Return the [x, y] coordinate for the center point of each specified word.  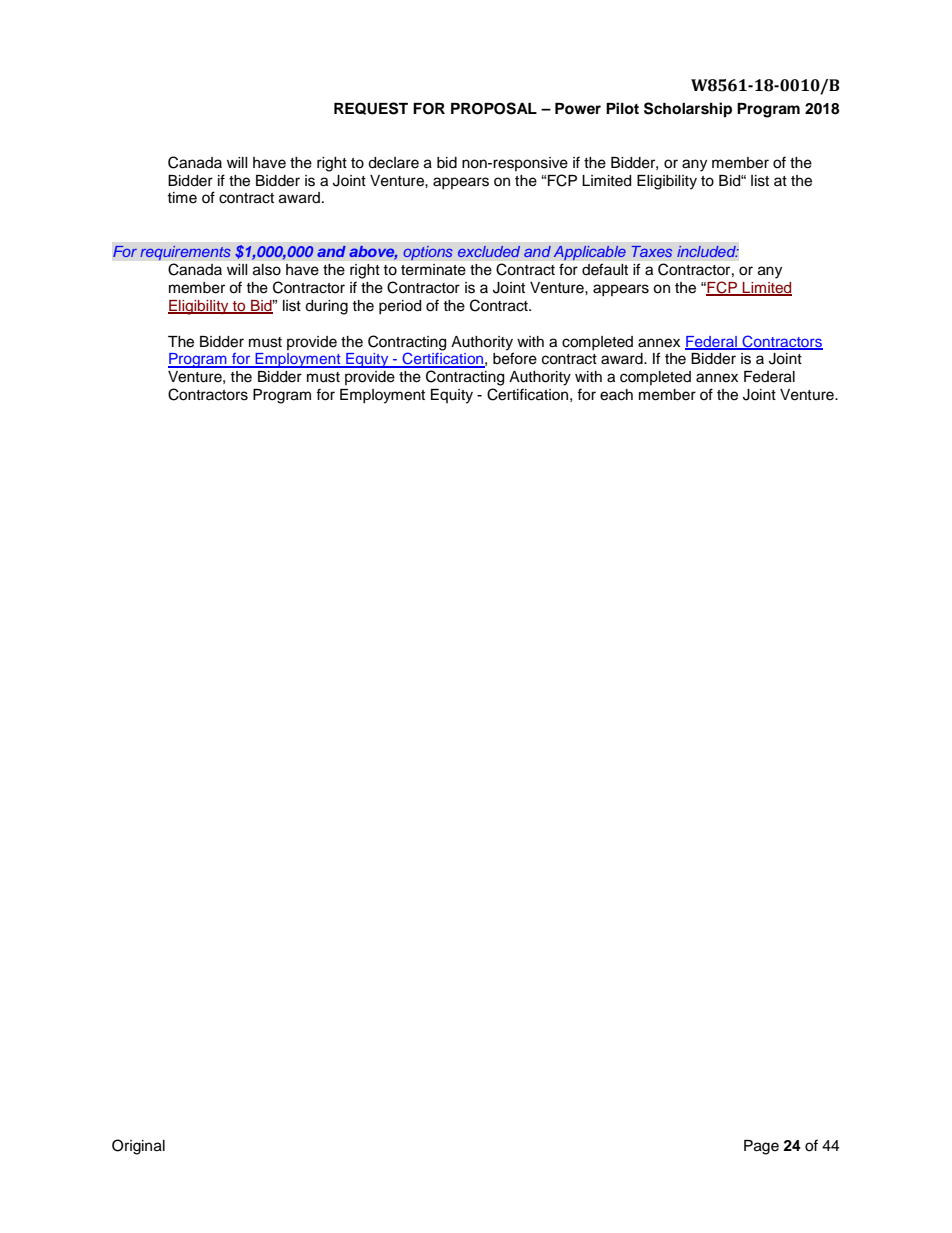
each [616, 395]
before [515, 358]
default [605, 269]
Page [761, 1147]
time [182, 198]
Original [138, 1147]
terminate [433, 269]
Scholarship [688, 110]
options [428, 253]
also [267, 269]
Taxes [651, 252]
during [326, 307]
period [400, 307]
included [707, 251]
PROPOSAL [494, 108]
